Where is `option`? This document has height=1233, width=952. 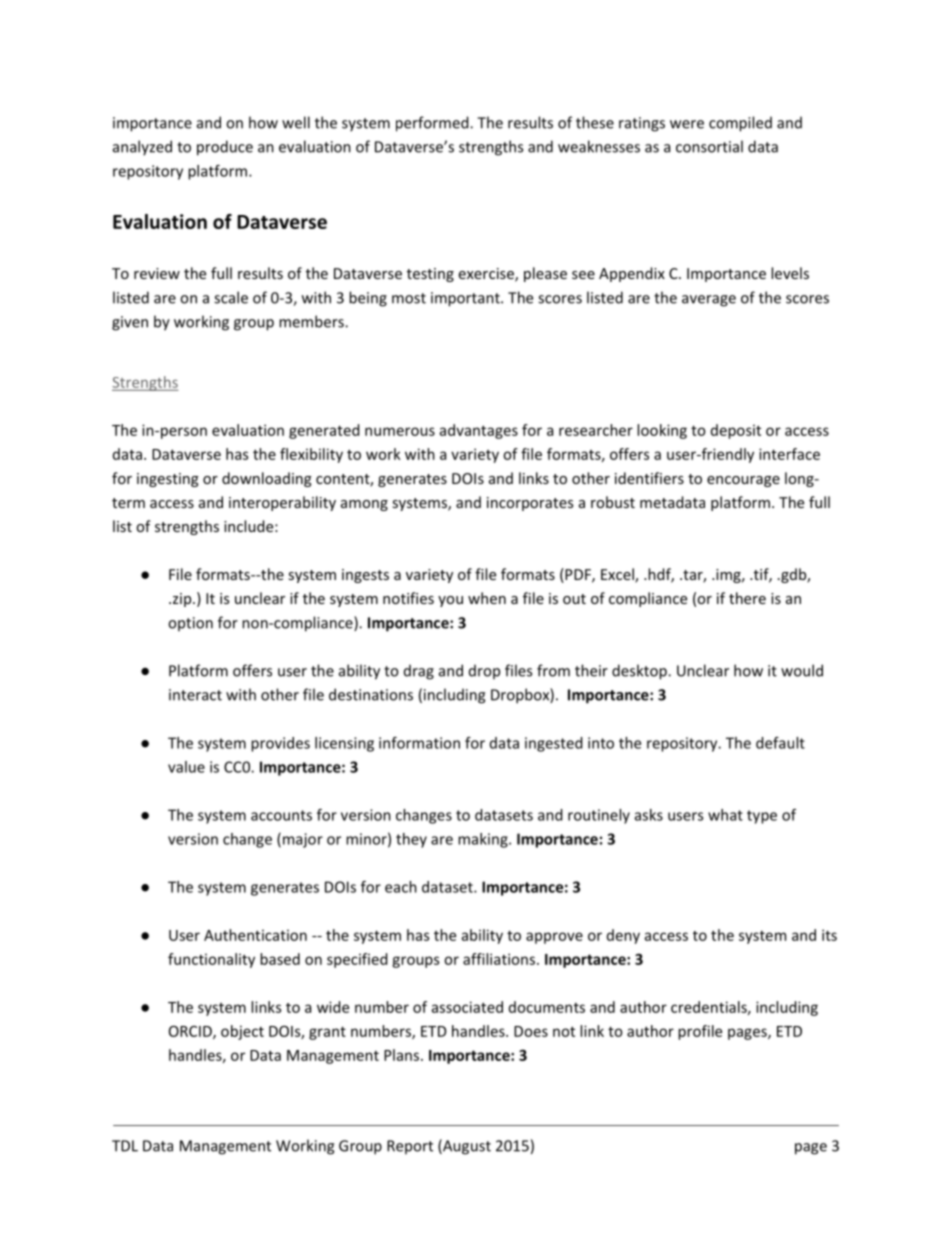
option is located at coordinates (190, 624).
